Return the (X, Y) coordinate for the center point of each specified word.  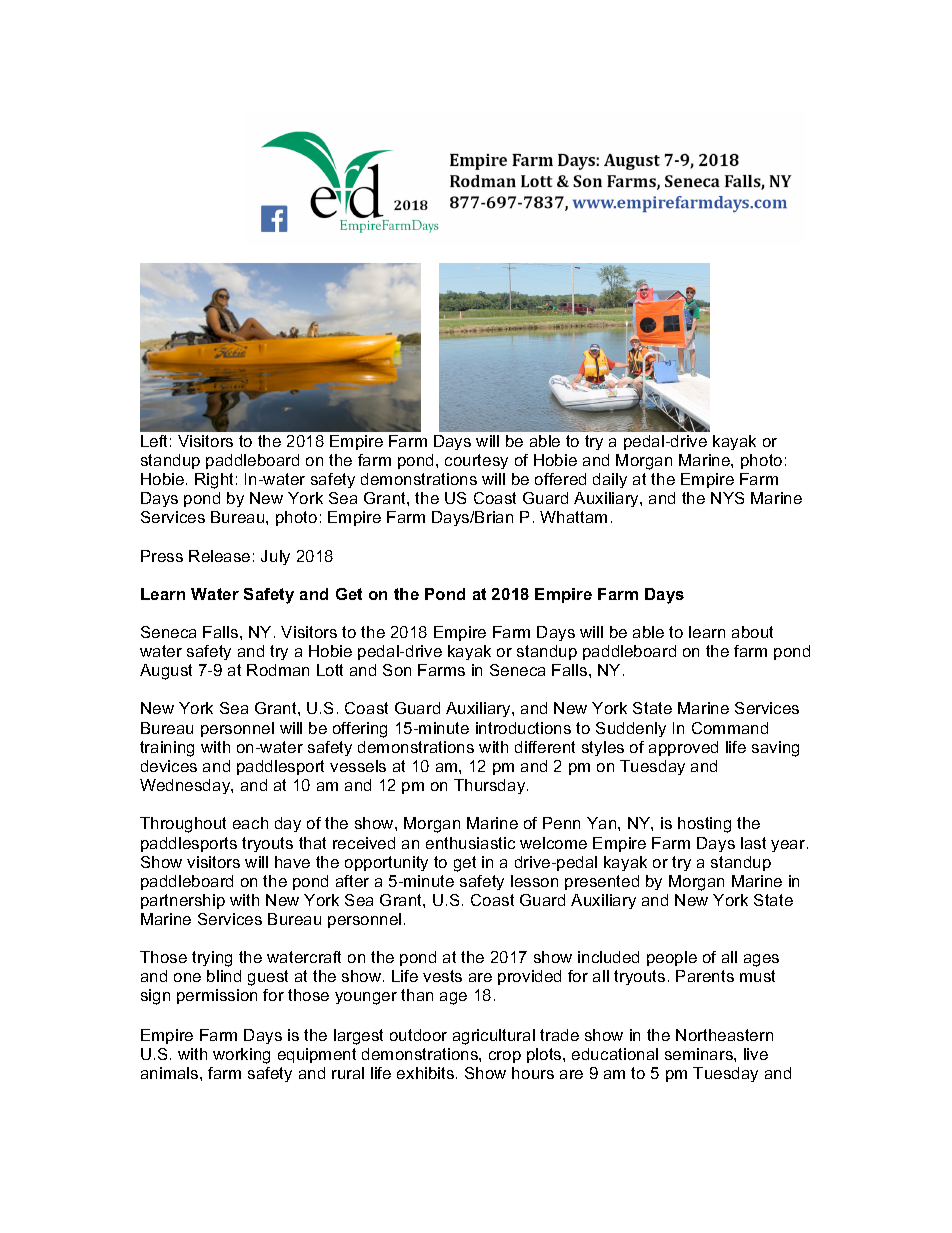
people (672, 958)
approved (683, 748)
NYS (727, 498)
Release (219, 556)
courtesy (476, 461)
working (241, 1056)
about (752, 632)
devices (169, 766)
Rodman (278, 670)
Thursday (491, 786)
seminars (700, 1054)
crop (505, 1057)
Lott (330, 670)
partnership (183, 901)
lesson (534, 881)
